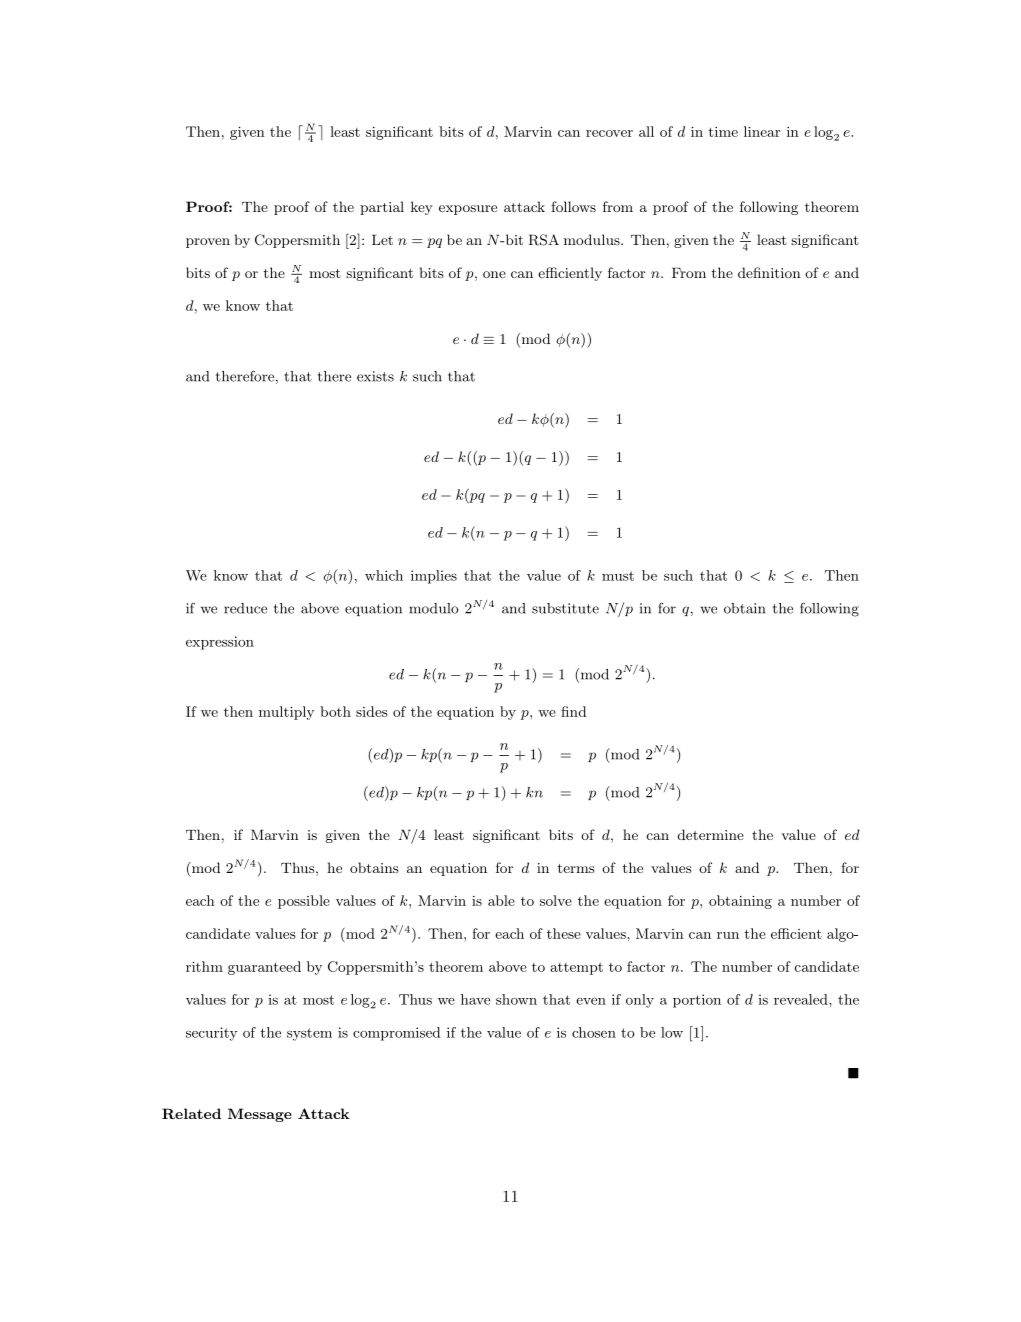  Describe the element at coordinates (375, 376) in the page. I see `exists` at that location.
